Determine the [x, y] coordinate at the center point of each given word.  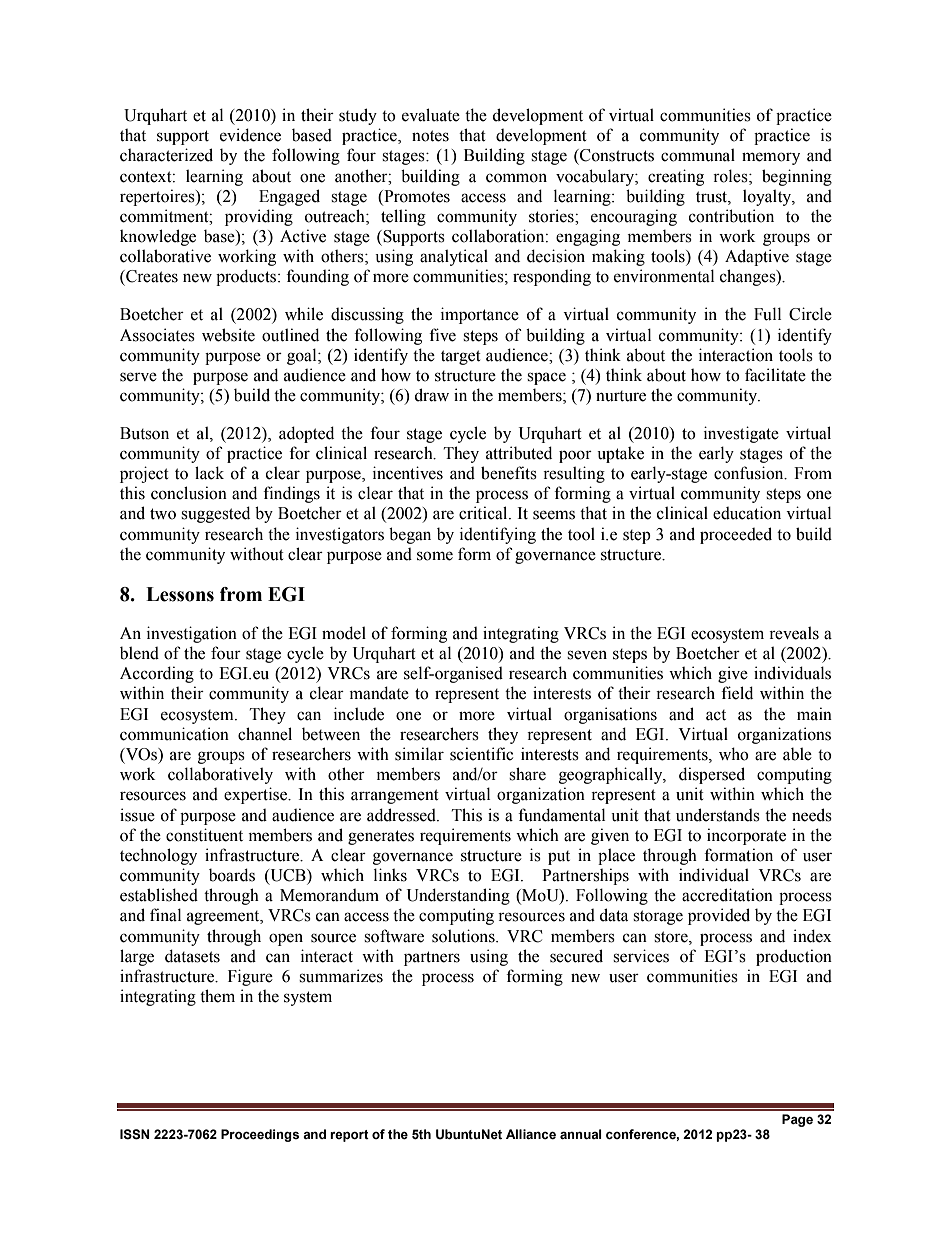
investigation [192, 634]
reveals [794, 633]
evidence [250, 135]
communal [698, 155]
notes [430, 136]
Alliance [531, 1134]
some [435, 556]
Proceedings [260, 1135]
